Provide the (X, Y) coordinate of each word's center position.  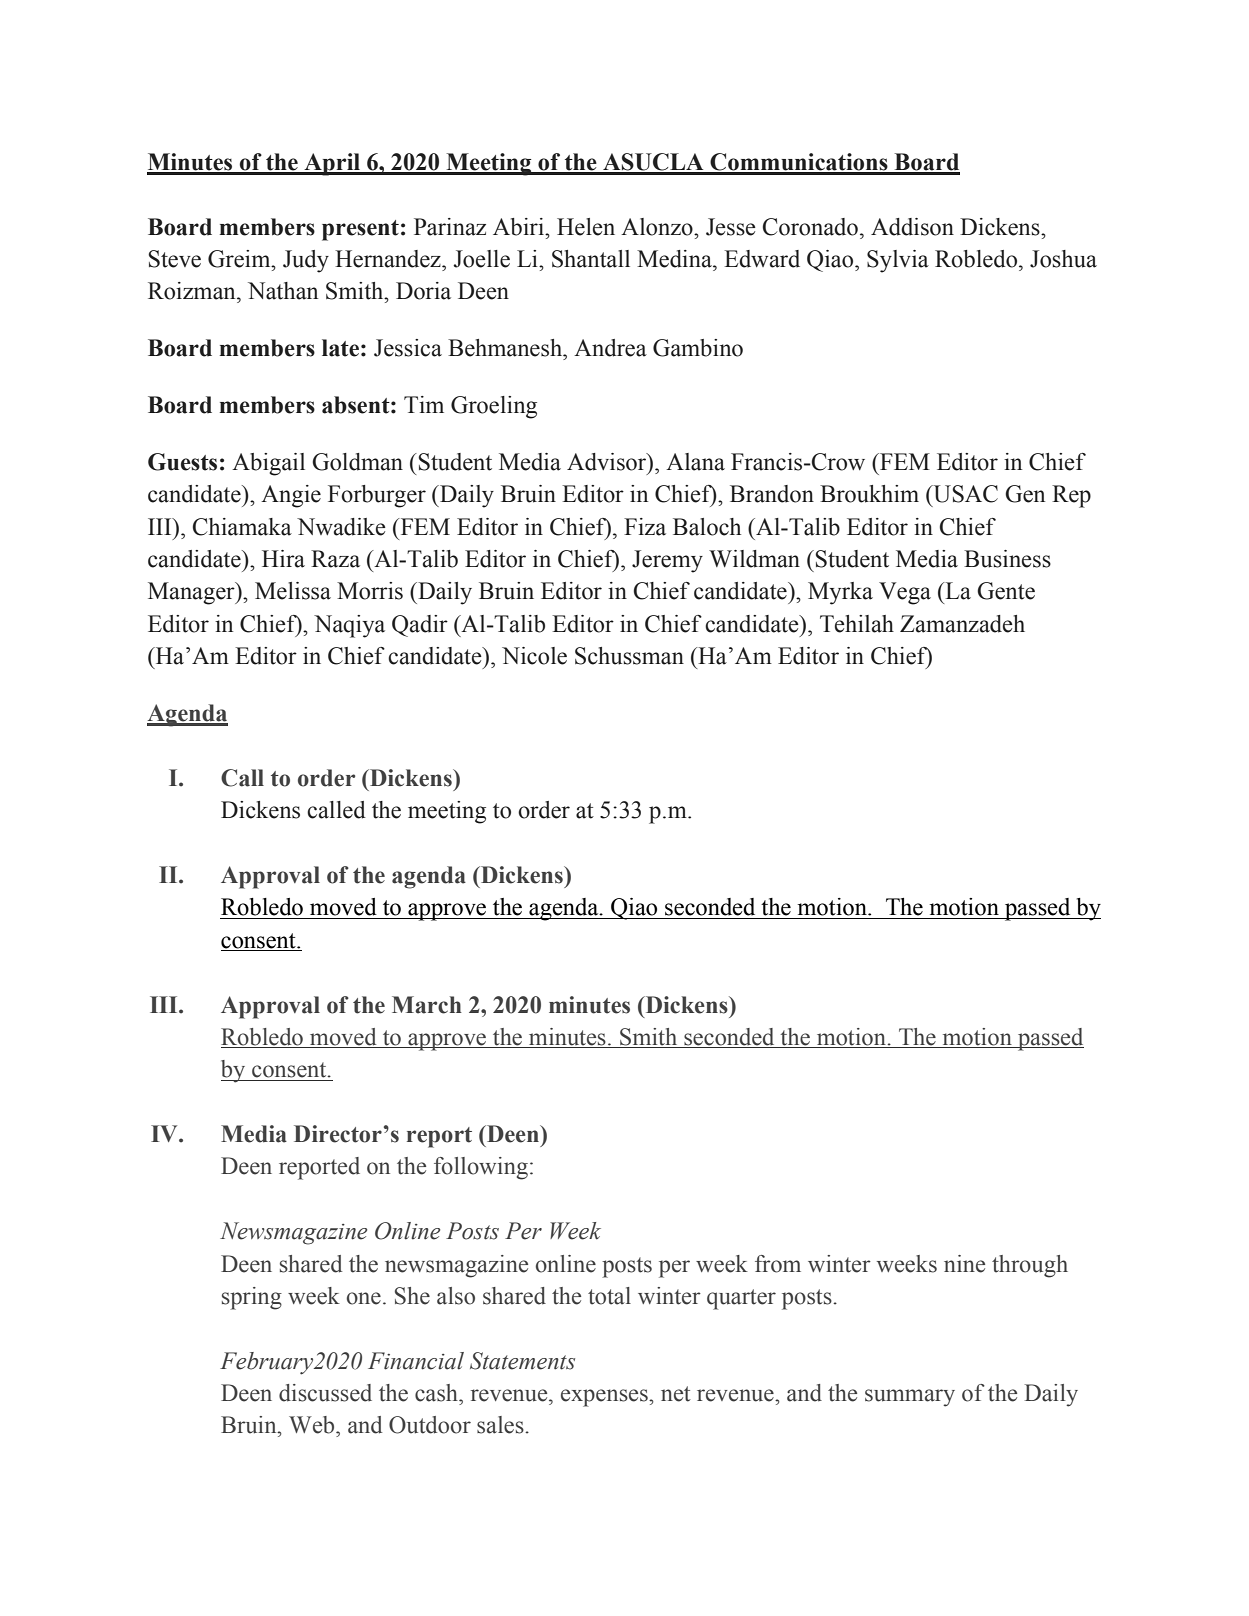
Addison (912, 227)
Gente (1006, 591)
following (481, 1168)
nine (964, 1264)
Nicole (534, 656)
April (332, 164)
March (427, 1005)
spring (252, 1298)
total (609, 1296)
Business (1007, 559)
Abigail (268, 464)
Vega (905, 593)
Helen (586, 227)
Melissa (293, 591)
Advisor (608, 463)
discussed (325, 1393)
